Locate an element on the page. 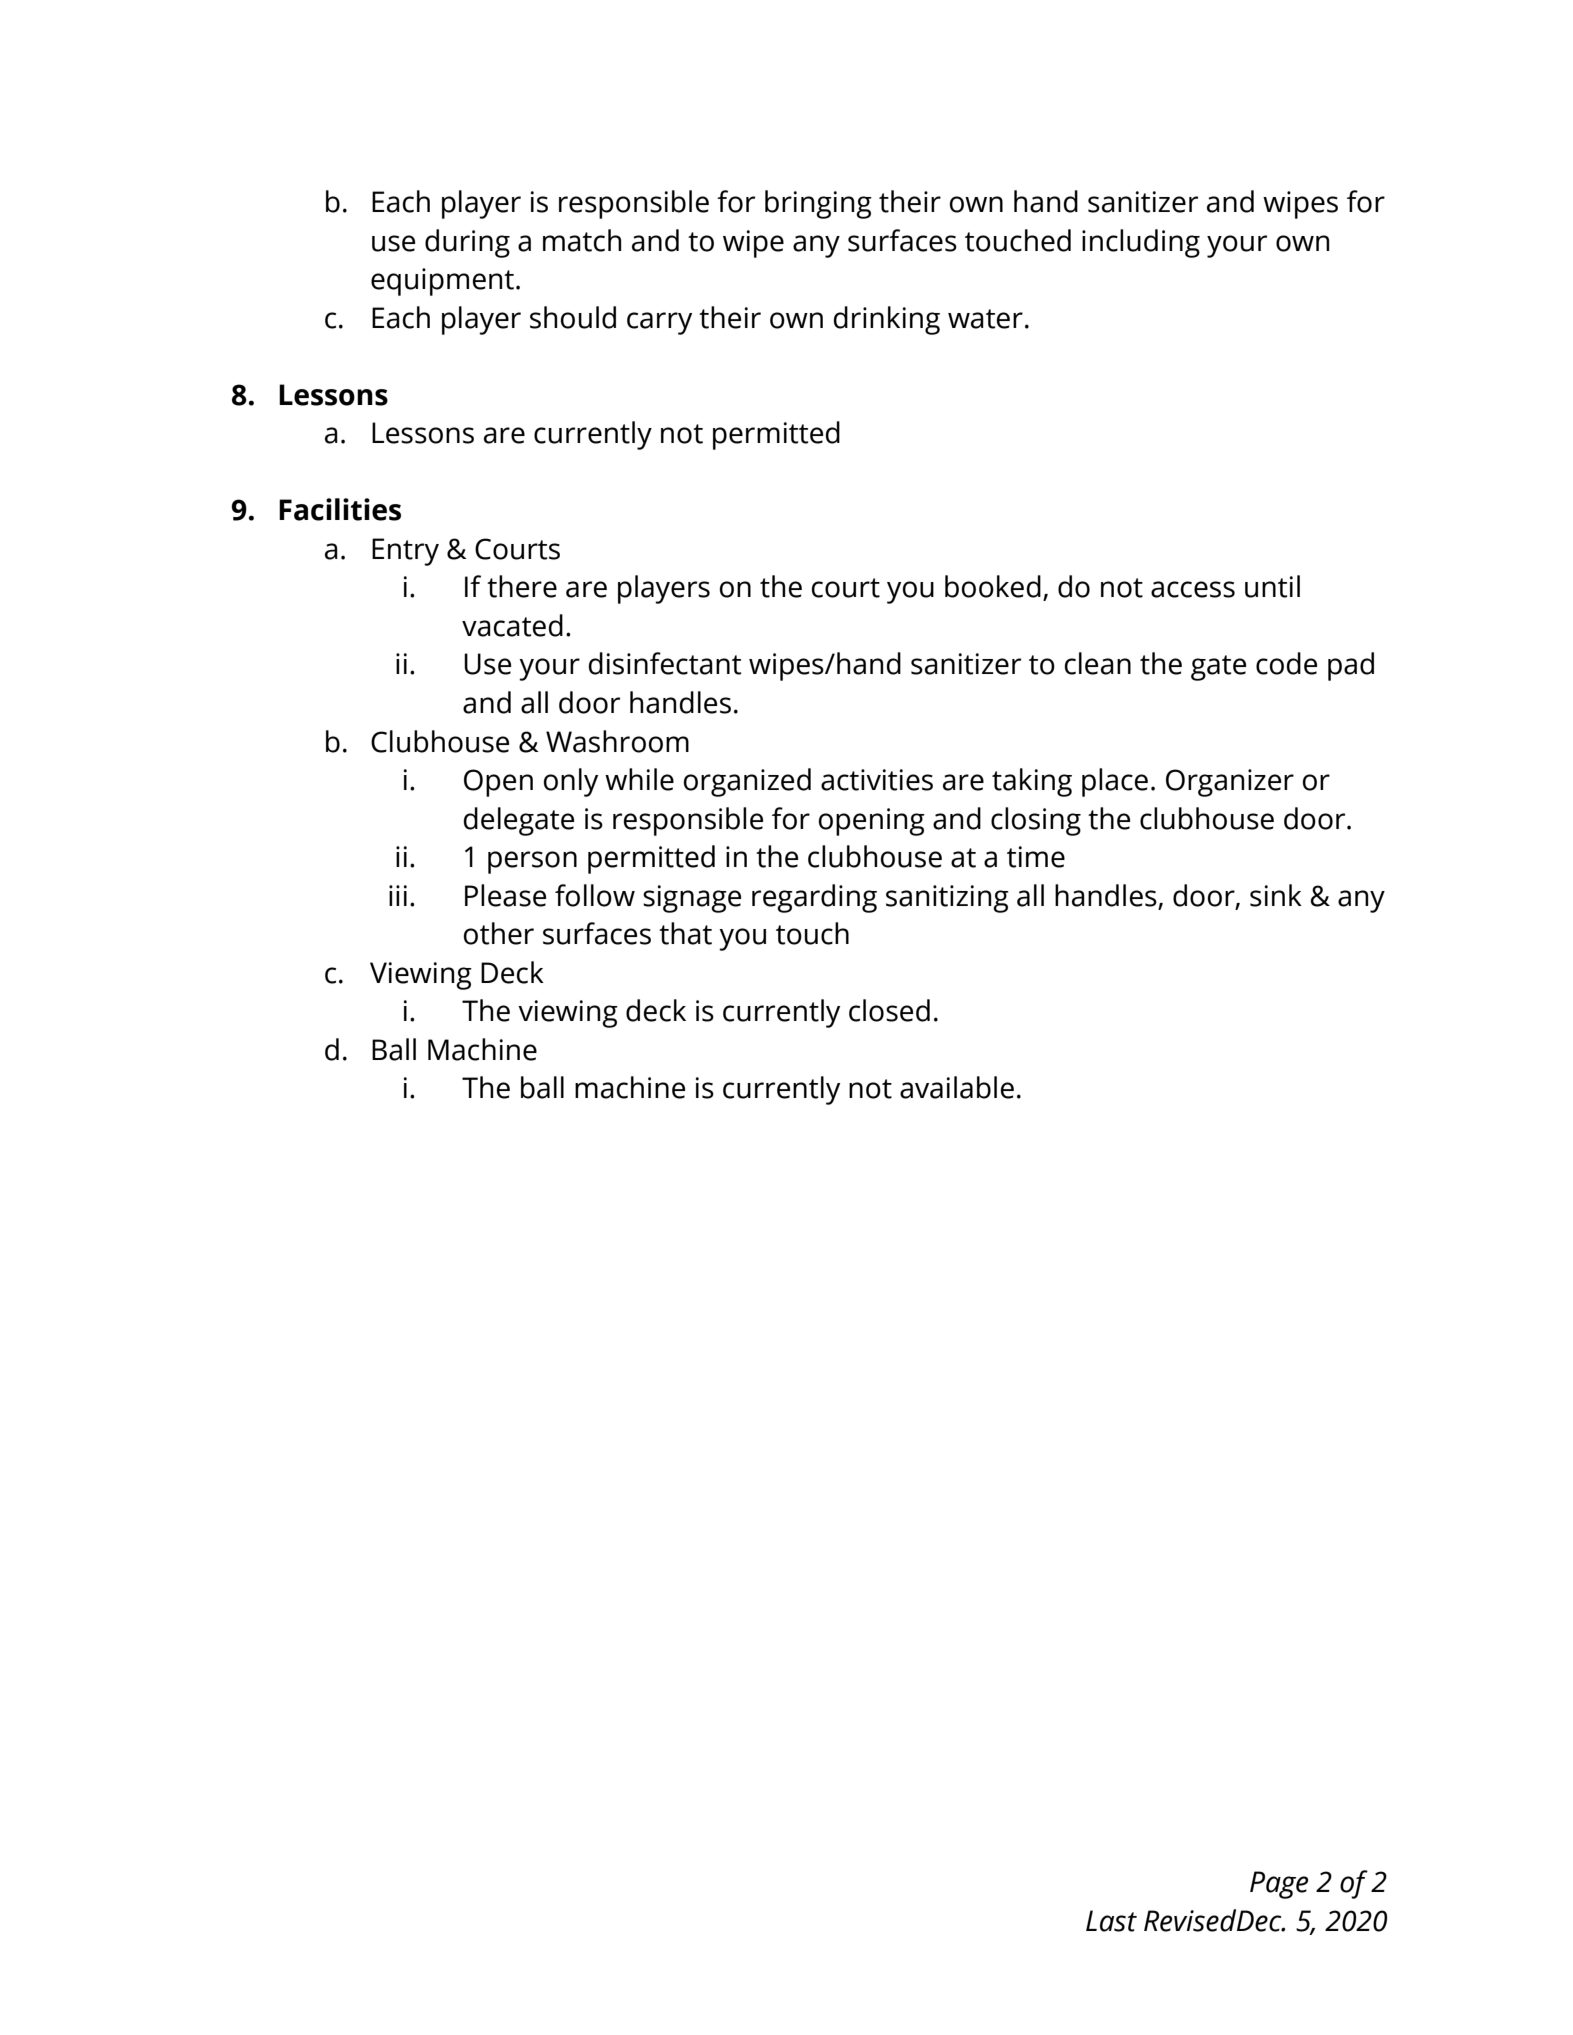 Image resolution: width=1573 pixels, height=2035 pixels. Page is located at coordinates (1279, 1885).
